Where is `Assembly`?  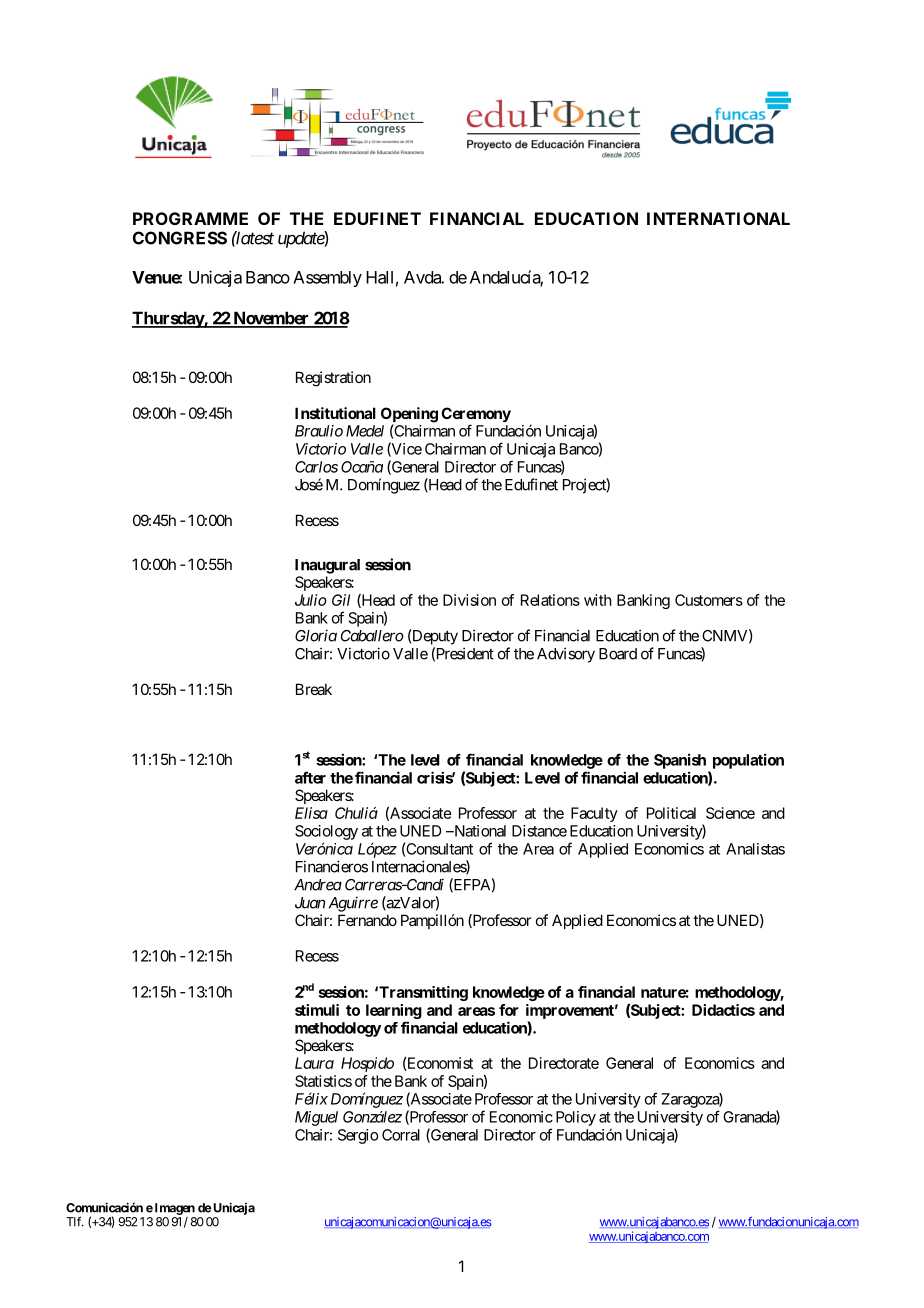
Assembly is located at coordinates (327, 279).
